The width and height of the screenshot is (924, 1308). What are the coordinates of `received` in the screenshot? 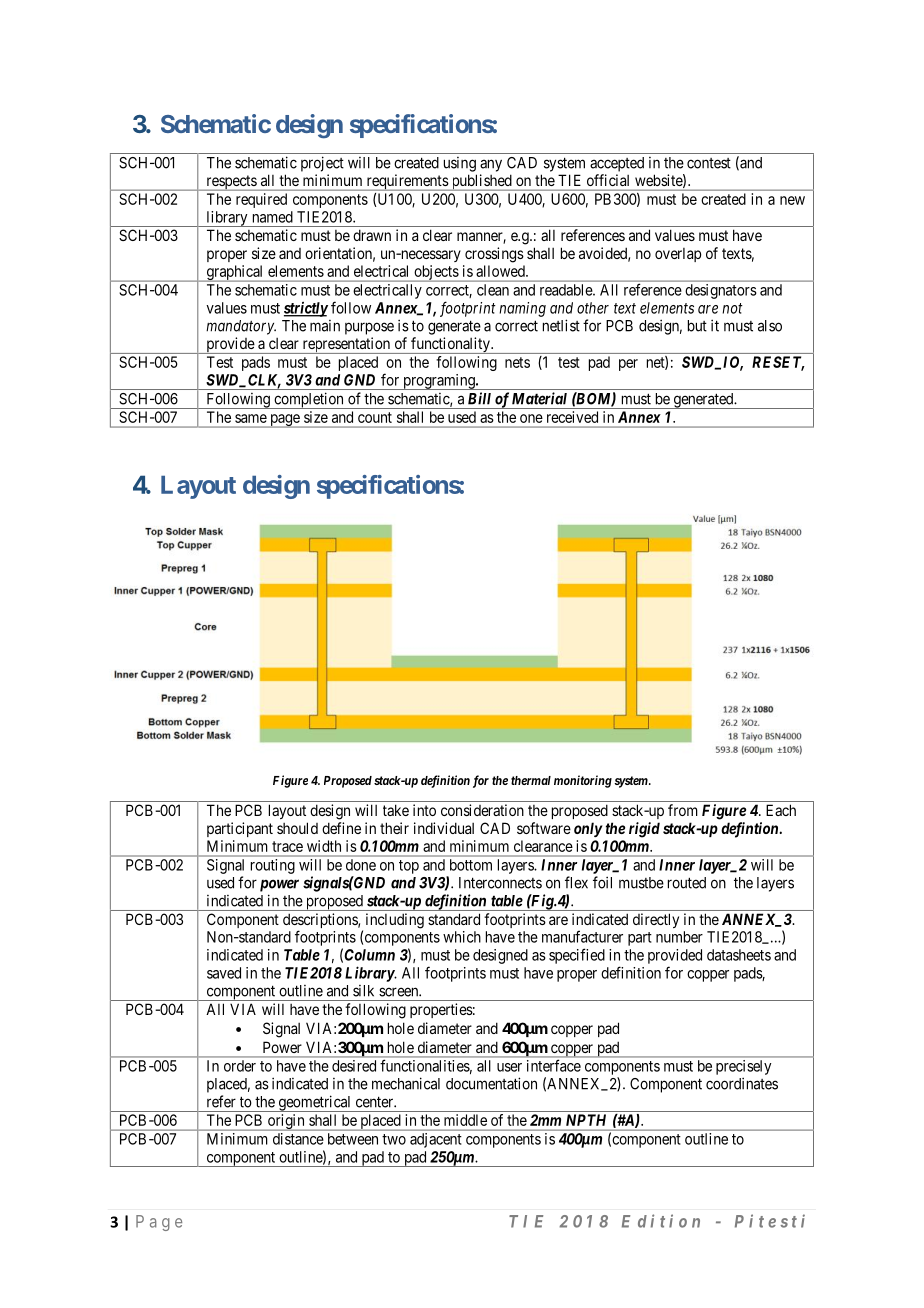 It's located at (572, 417).
